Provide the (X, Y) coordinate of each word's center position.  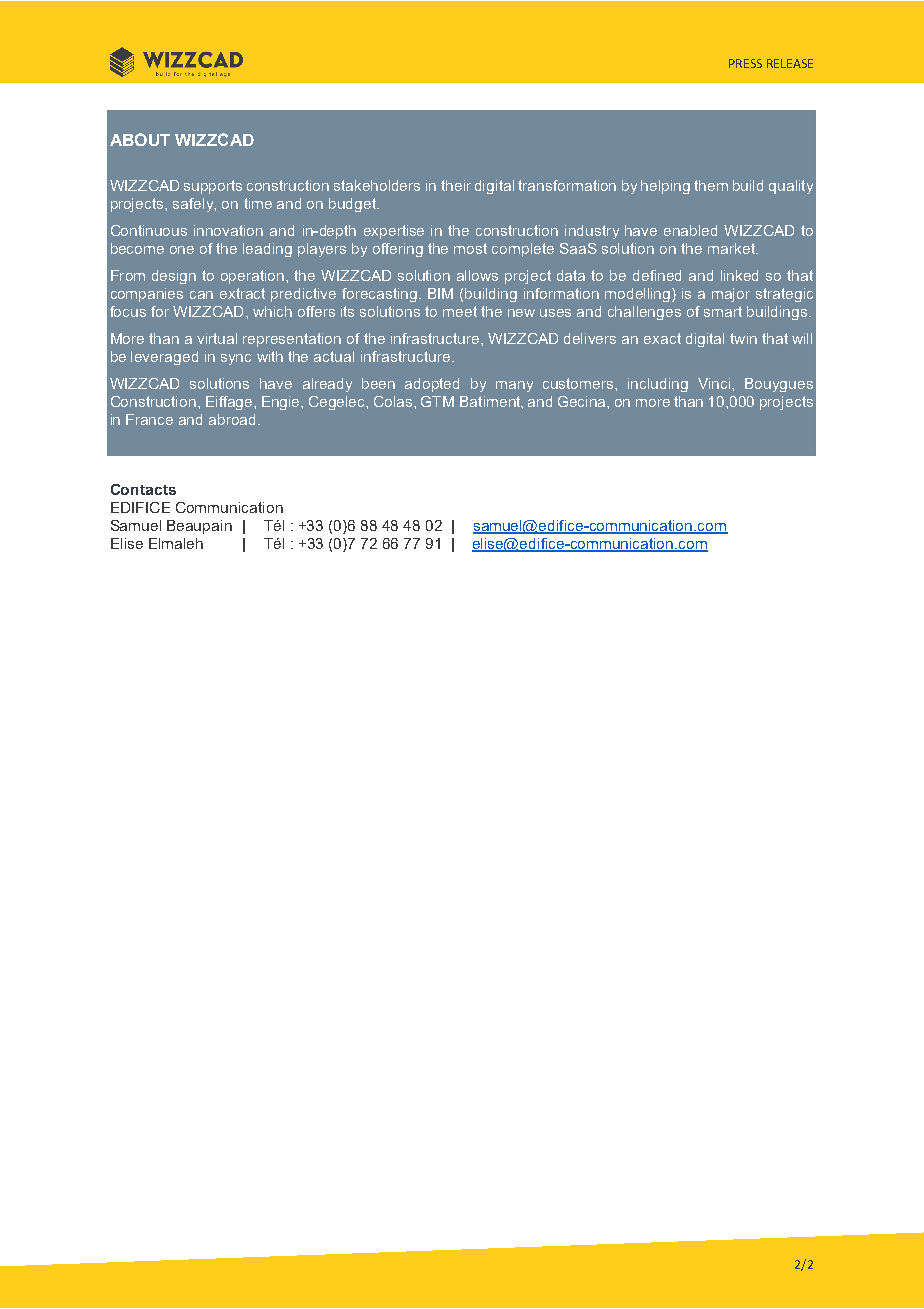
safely (194, 205)
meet (460, 311)
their (456, 185)
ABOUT (140, 139)
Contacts (143, 489)
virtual (217, 338)
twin (743, 338)
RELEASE (790, 63)
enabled (690, 230)
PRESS (745, 63)
